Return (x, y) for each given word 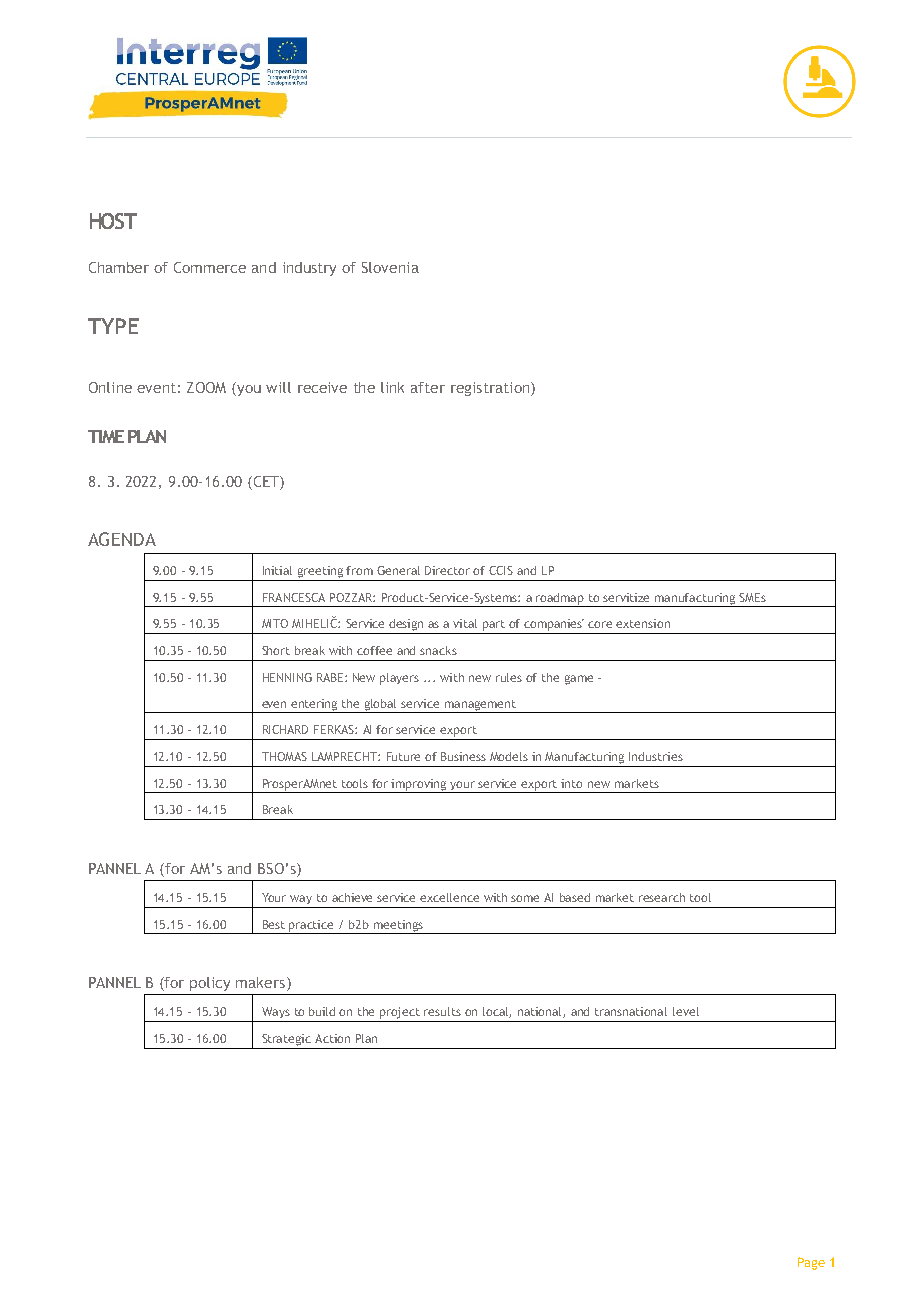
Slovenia (390, 267)
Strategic (286, 1040)
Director (447, 570)
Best (274, 924)
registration (491, 389)
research (662, 897)
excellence (449, 897)
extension (643, 623)
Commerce (210, 267)
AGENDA (122, 539)
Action (332, 1038)
